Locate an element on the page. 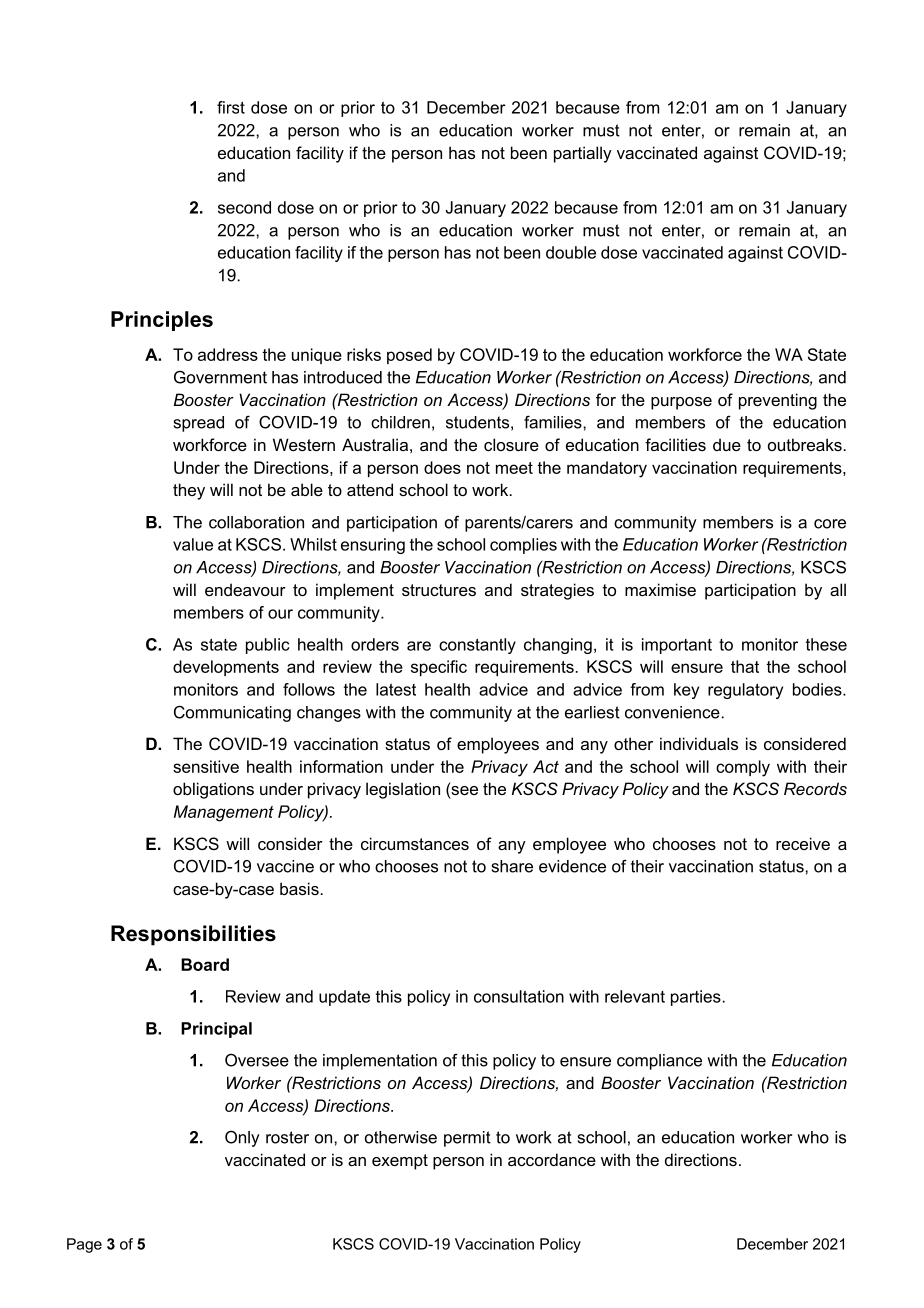  Page is located at coordinates (84, 1245).
